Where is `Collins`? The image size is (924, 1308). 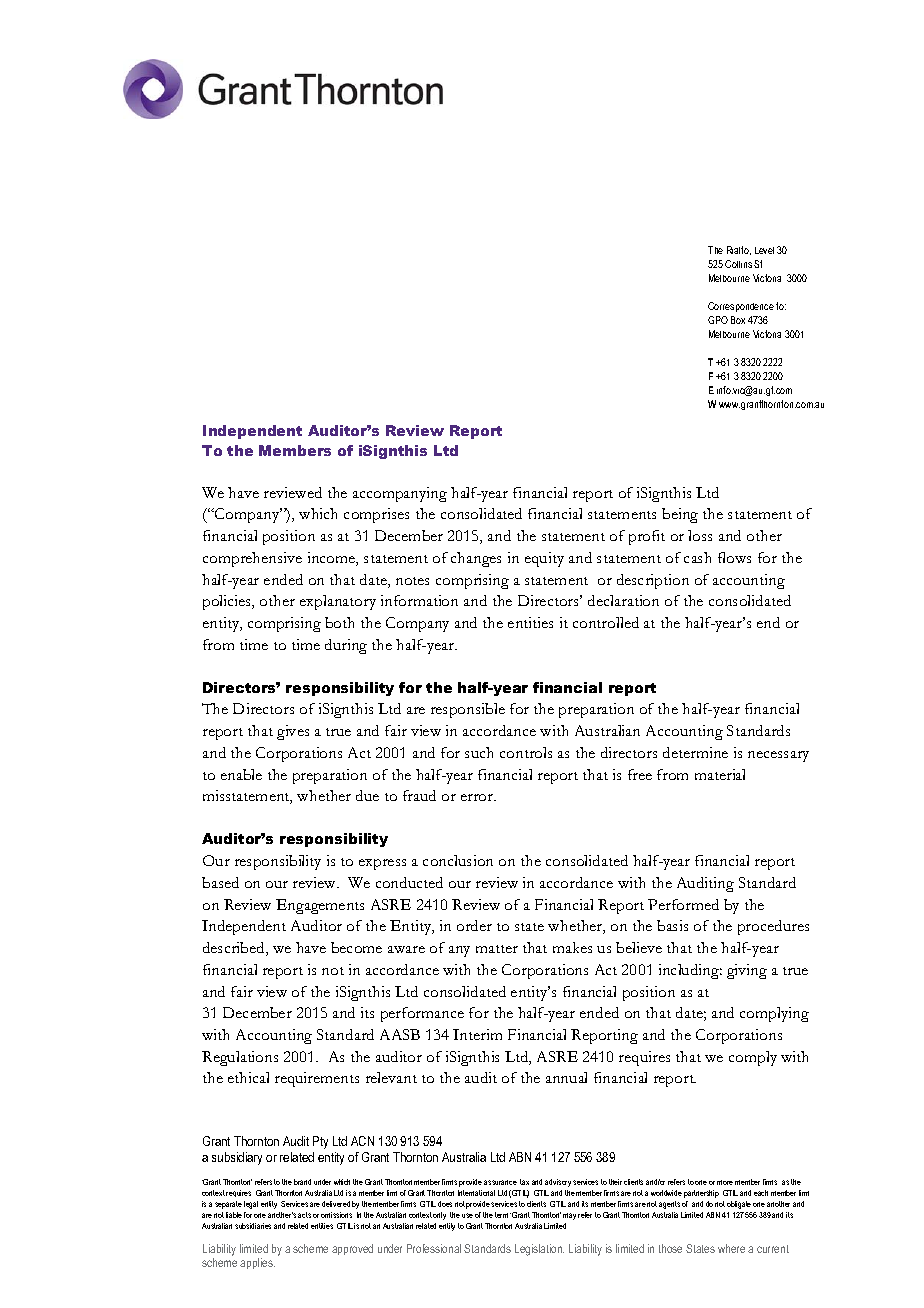
Collins is located at coordinates (738, 264).
